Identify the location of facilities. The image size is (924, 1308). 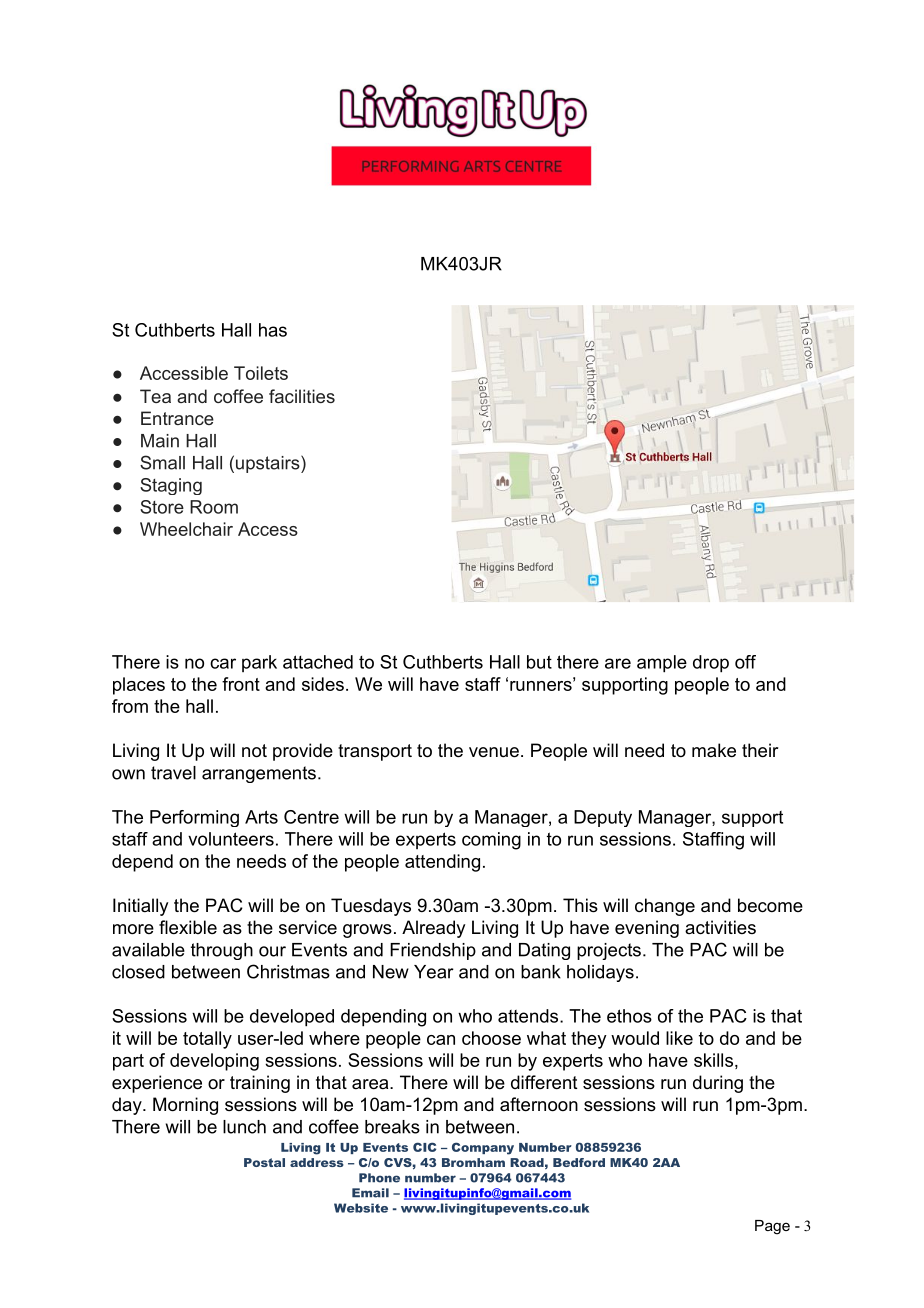
(302, 396).
